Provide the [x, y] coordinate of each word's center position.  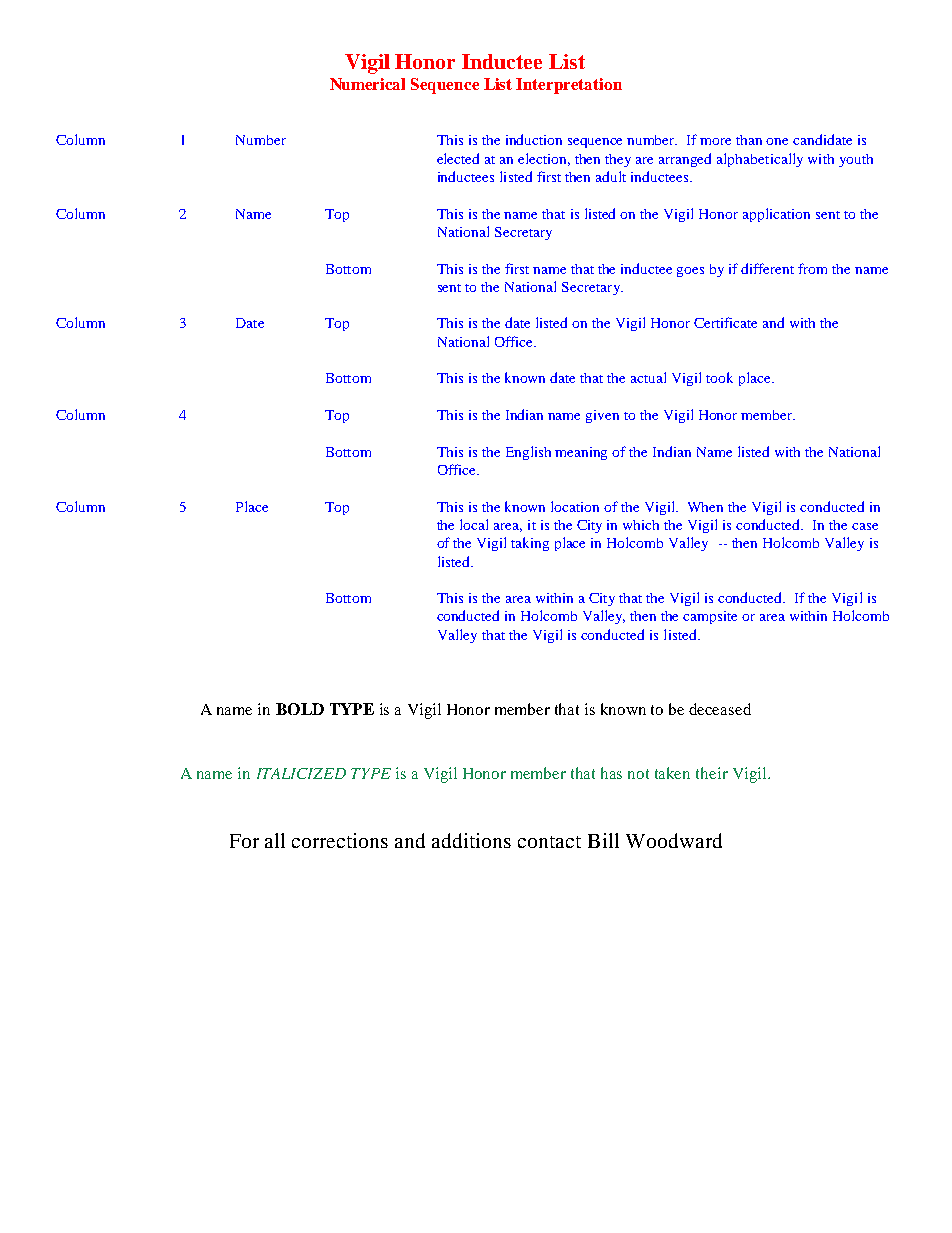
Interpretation [569, 86]
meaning [581, 453]
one [777, 141]
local [474, 524]
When [705, 507]
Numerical [367, 84]
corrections [340, 840]
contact [549, 842]
